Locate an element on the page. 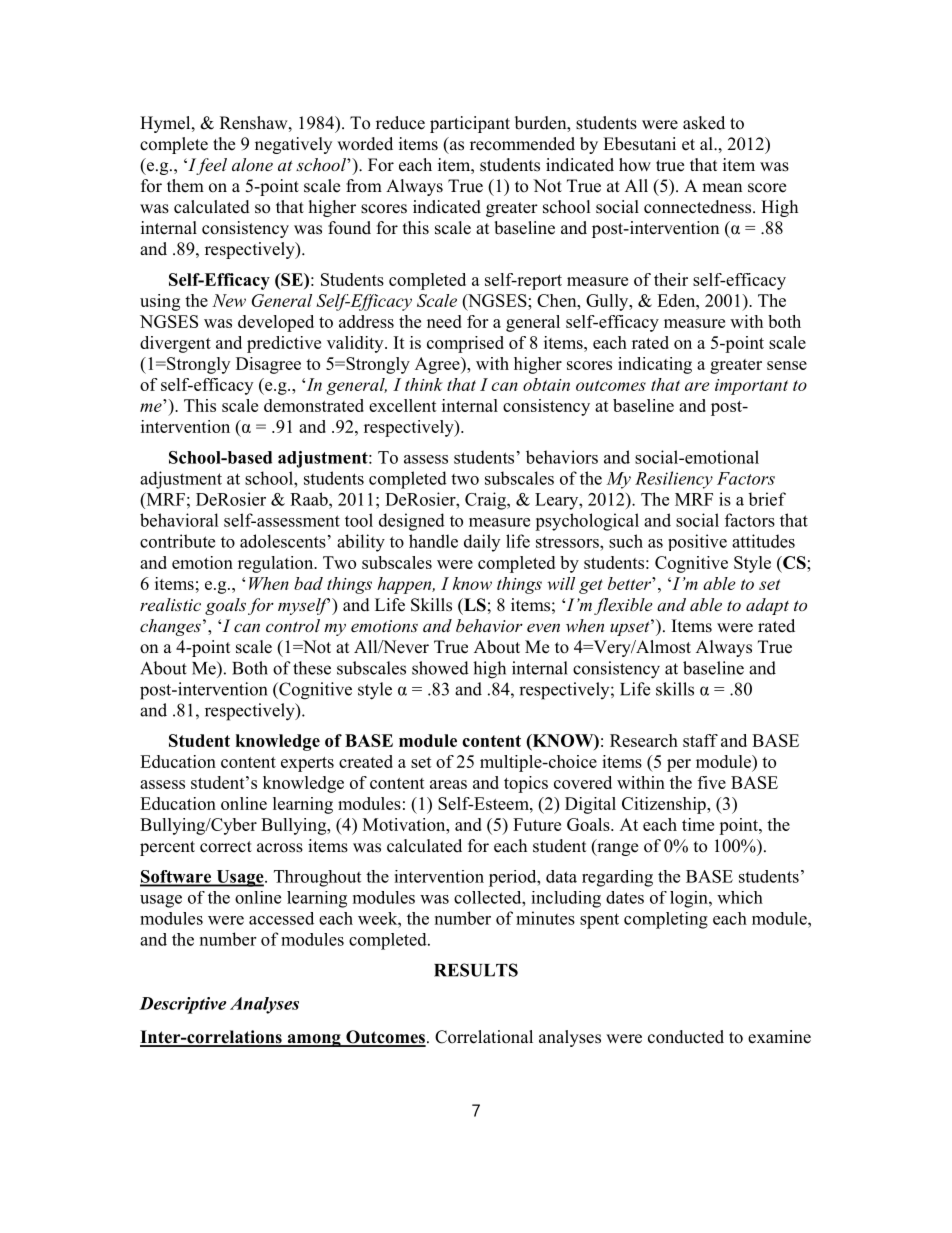 The image size is (952, 1233). conducted is located at coordinates (686, 1037).
